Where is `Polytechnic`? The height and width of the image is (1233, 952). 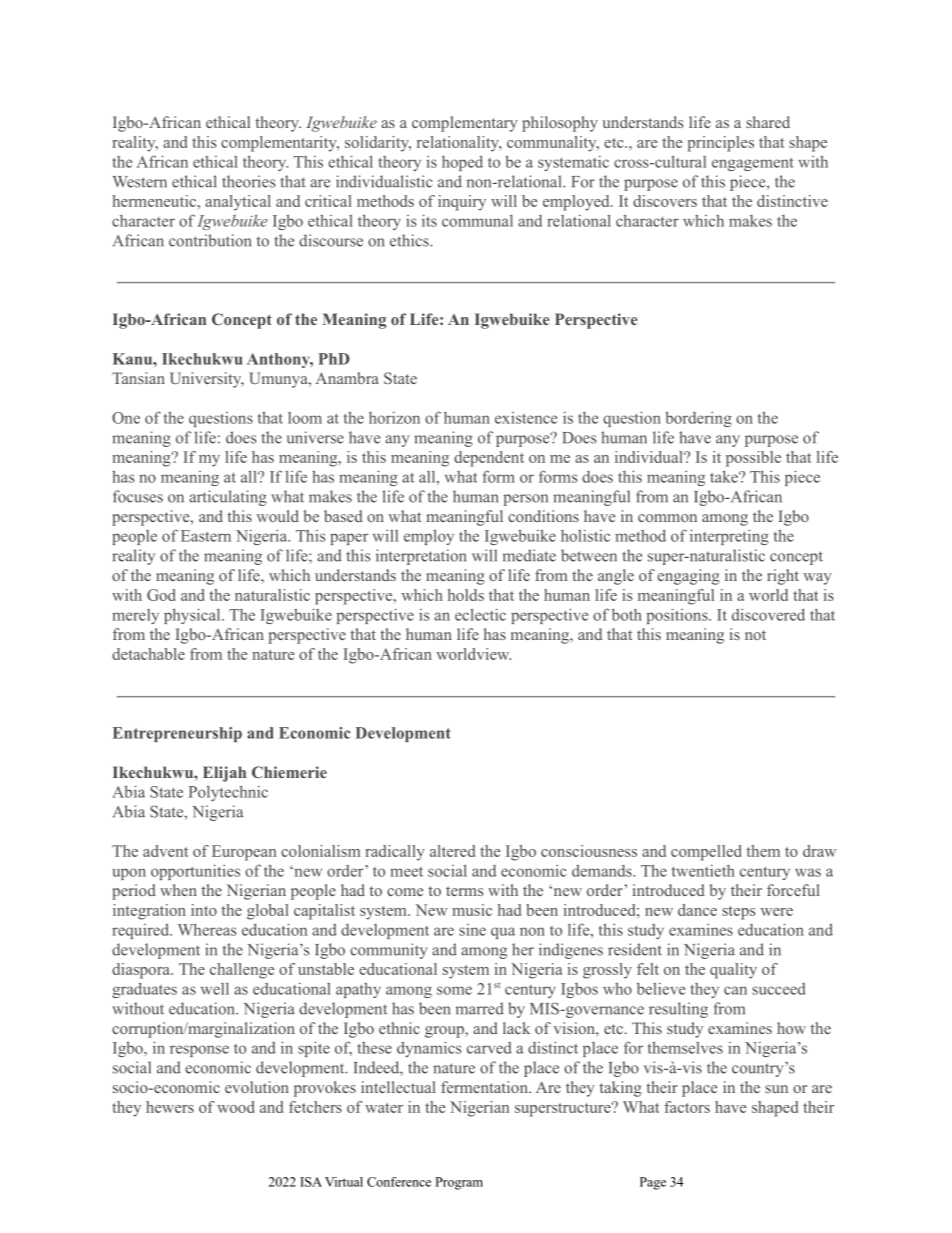 Polytechnic is located at coordinates (228, 793).
